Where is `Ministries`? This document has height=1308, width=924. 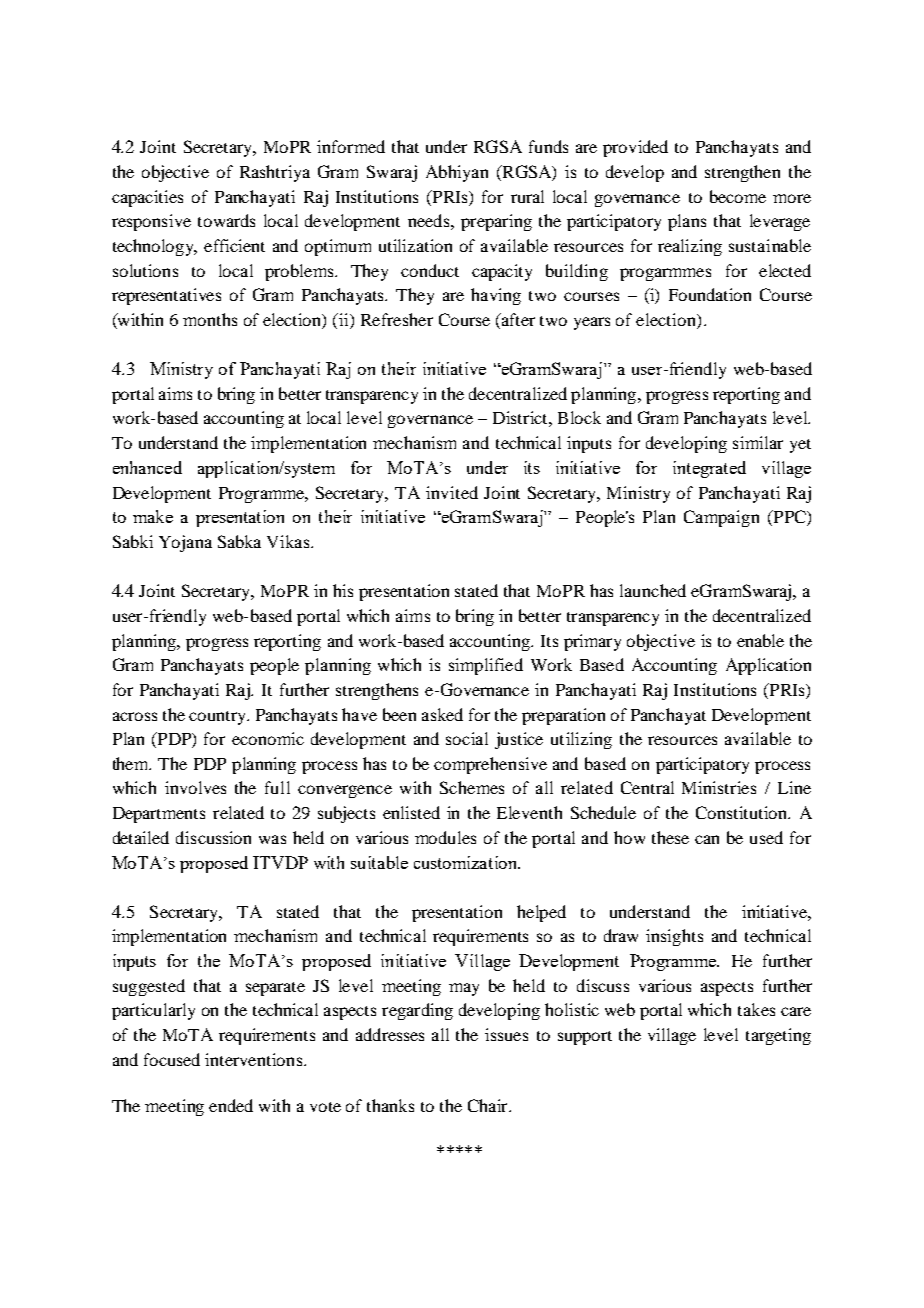 Ministries is located at coordinates (719, 787).
